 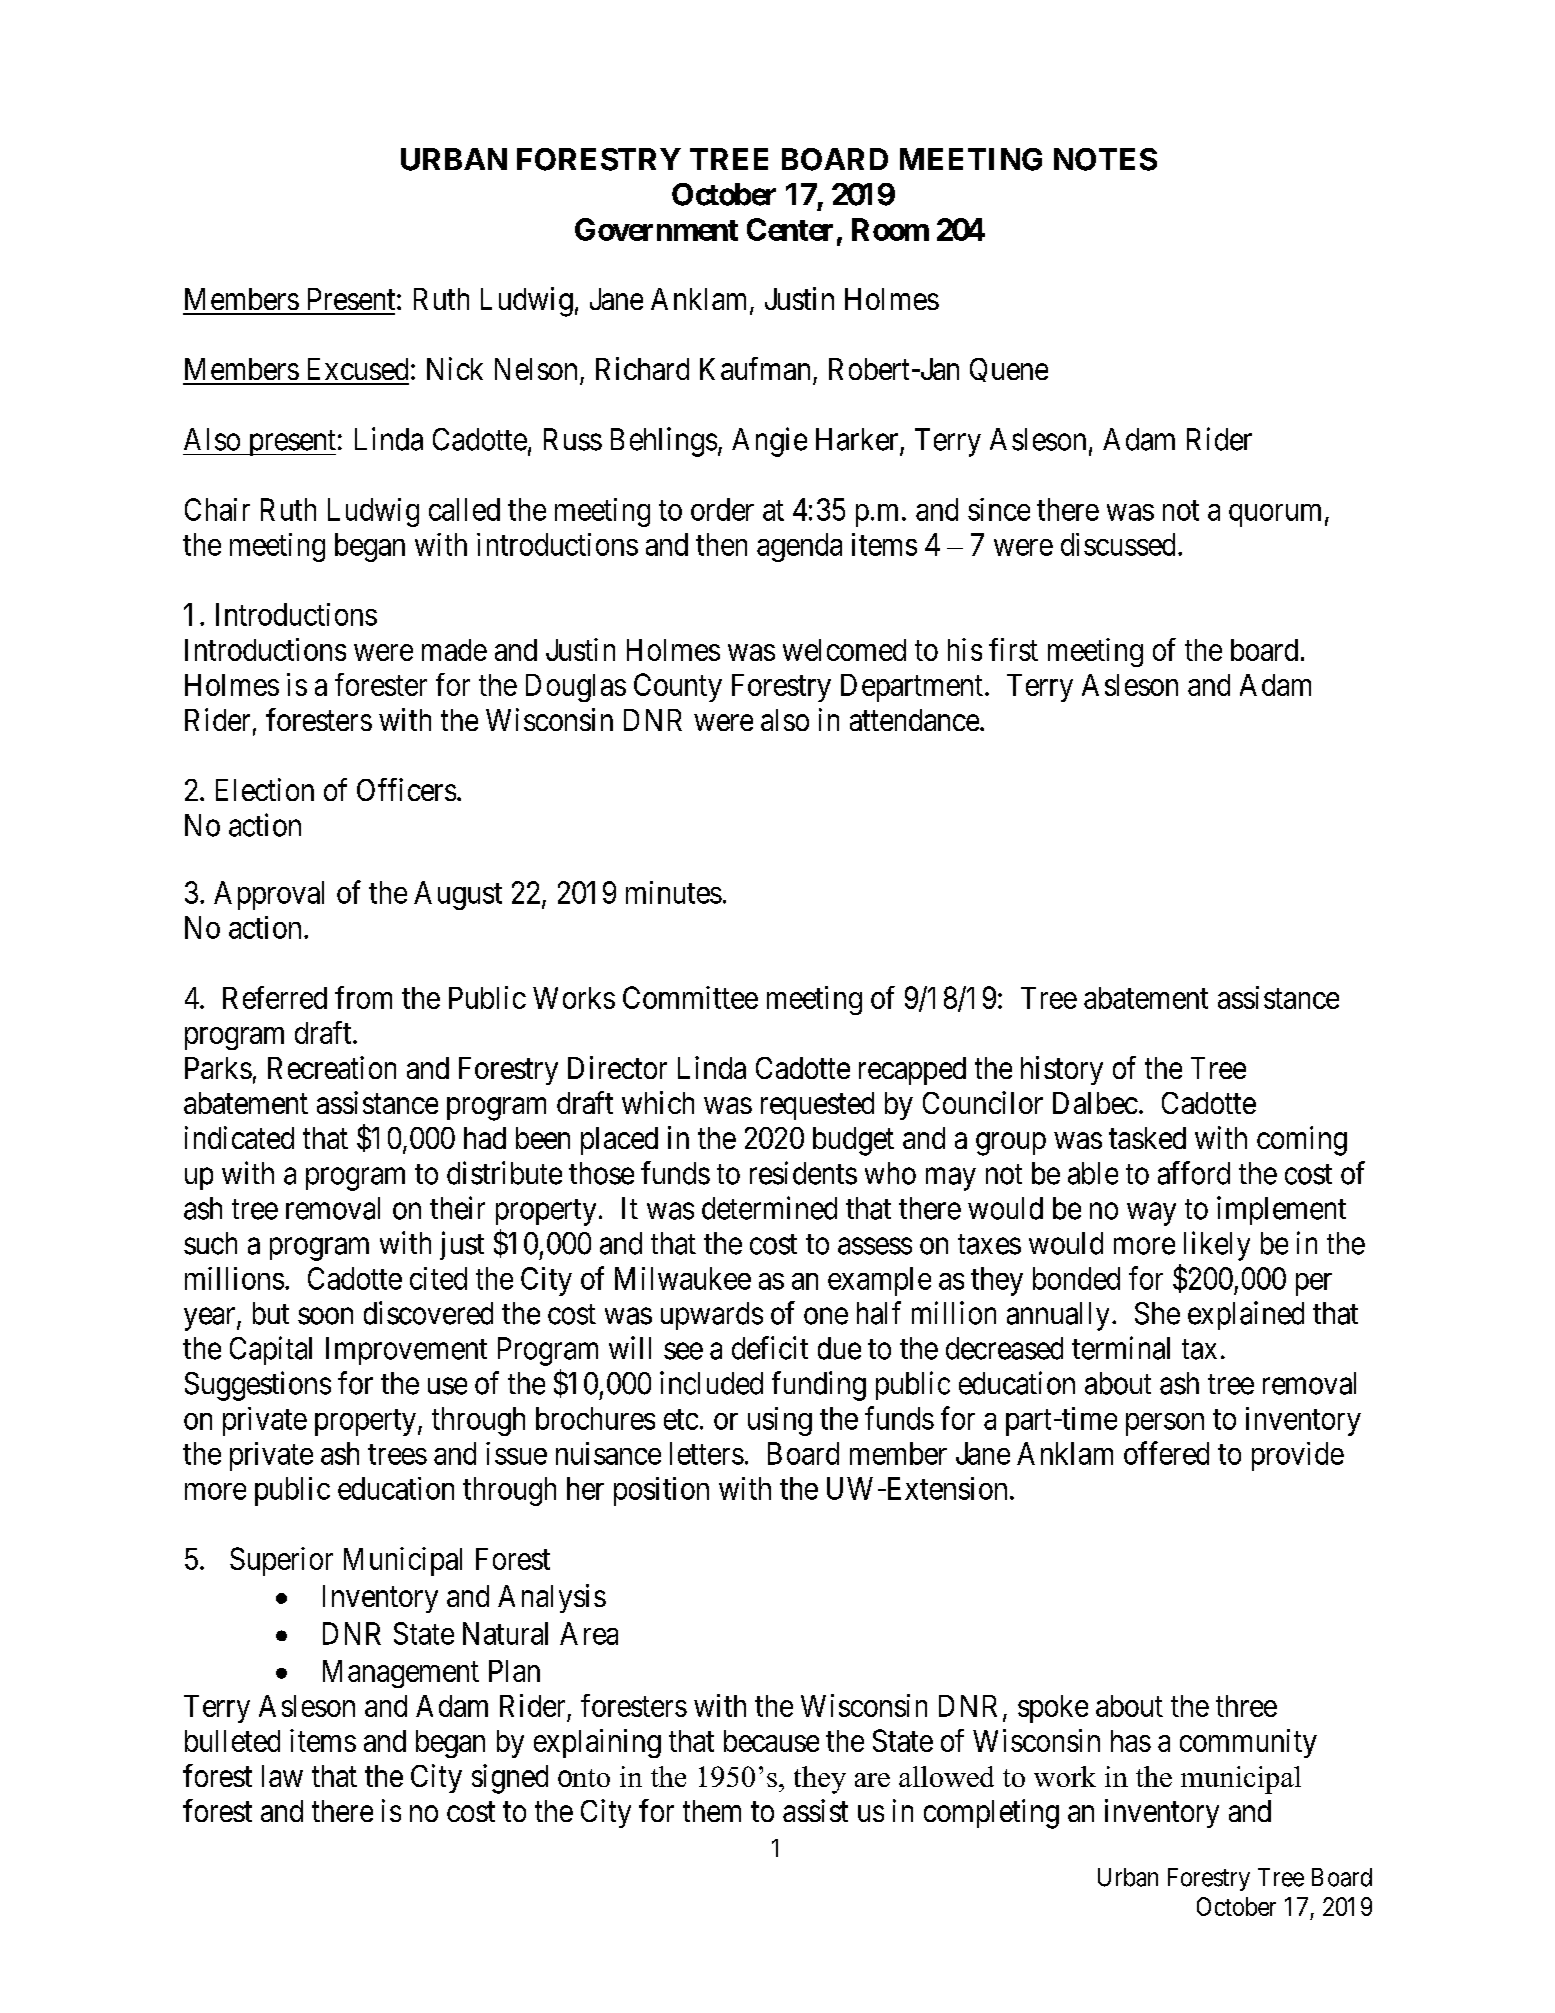 What do you see at coordinates (282, 1776) in the screenshot?
I see `law` at bounding box center [282, 1776].
